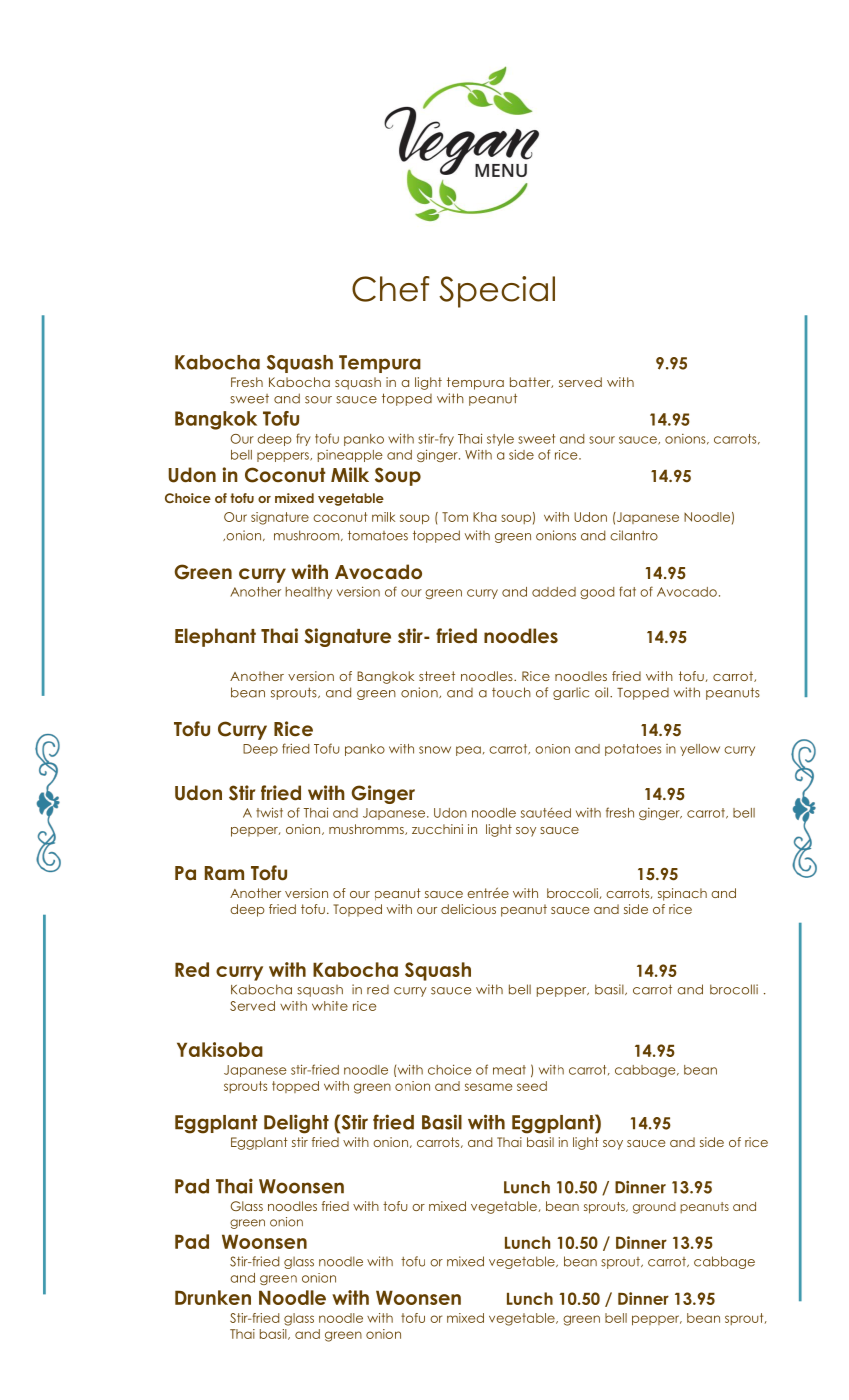  I want to click on white, so click(330, 1006).
